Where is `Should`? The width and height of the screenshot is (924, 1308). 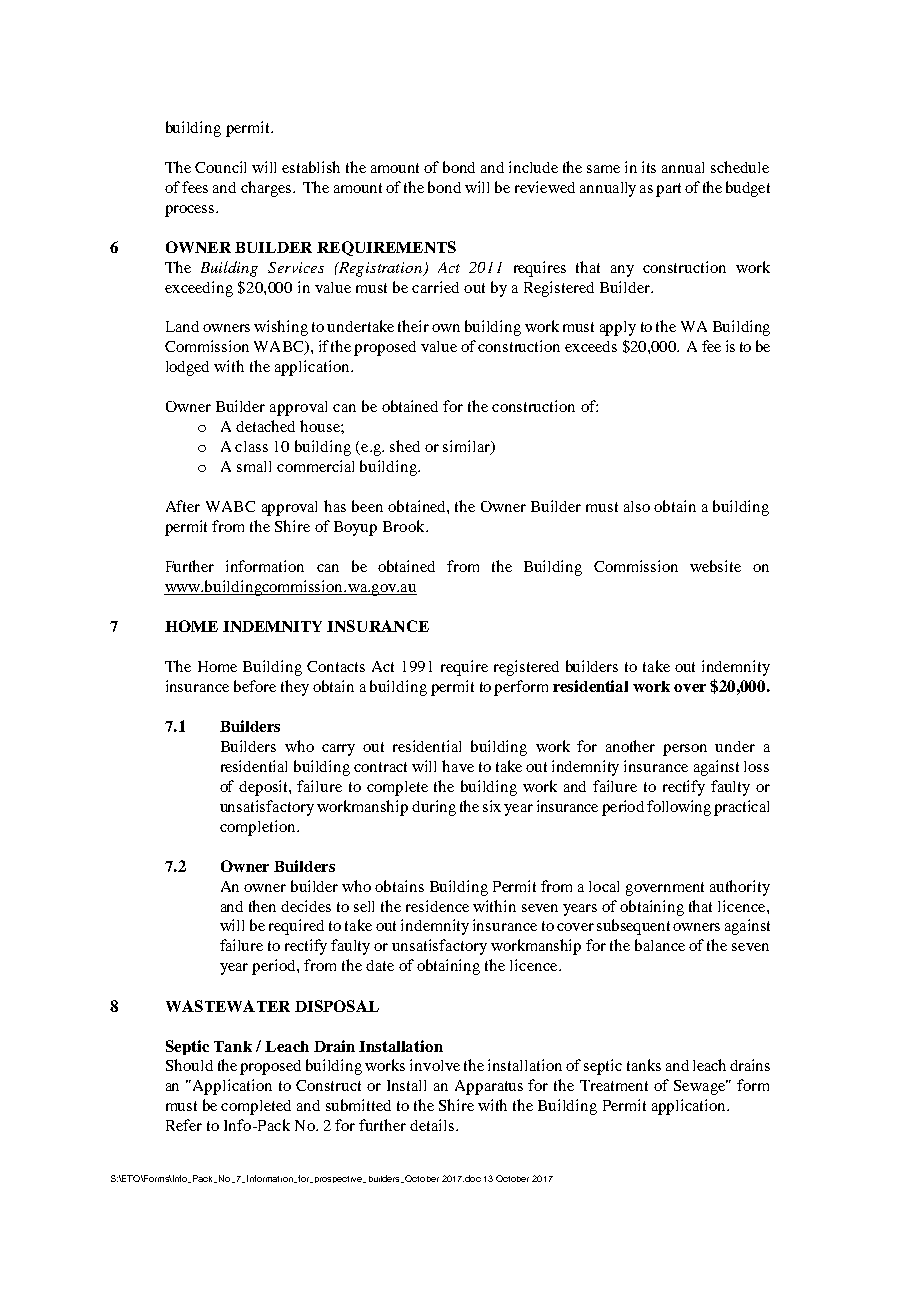 Should is located at coordinates (189, 1065).
